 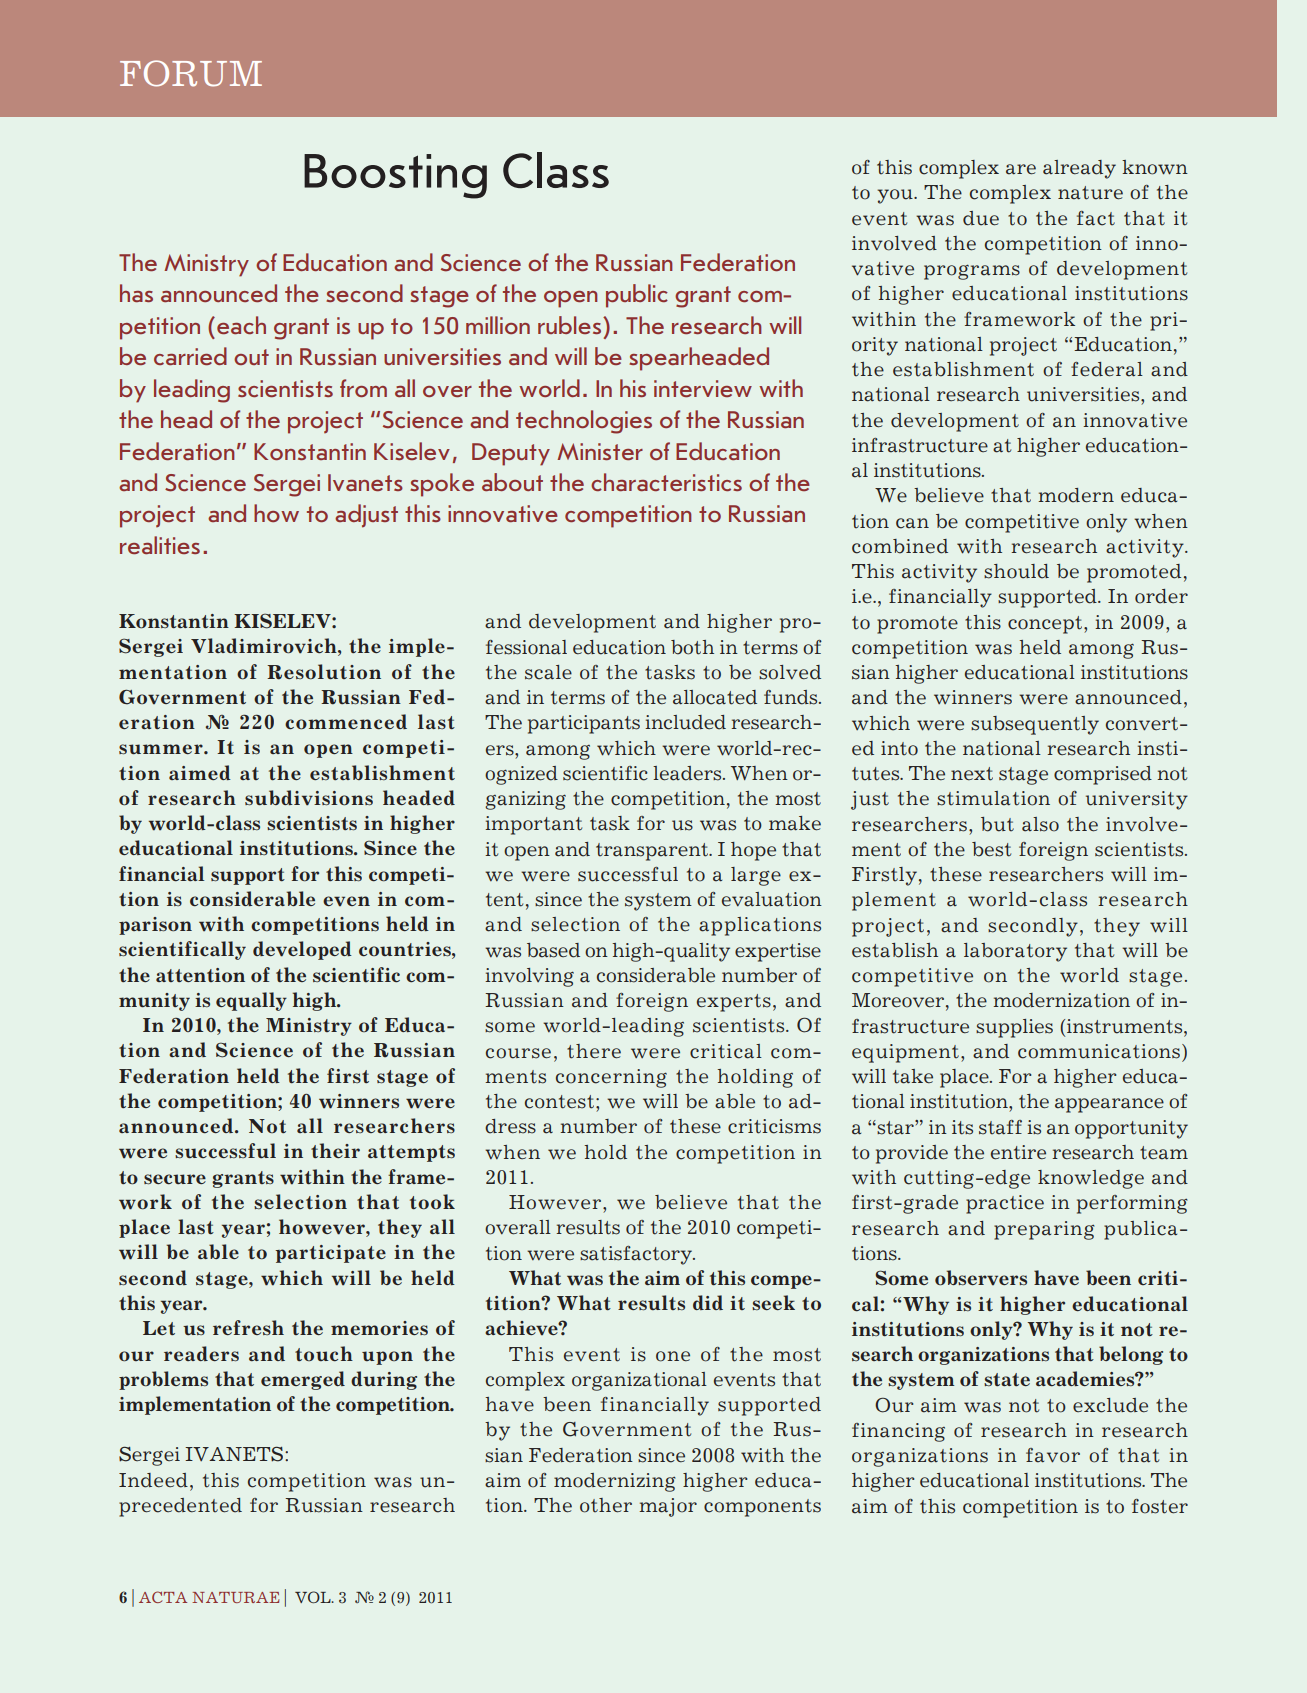 I want to click on Acta, so click(x=163, y=1597).
